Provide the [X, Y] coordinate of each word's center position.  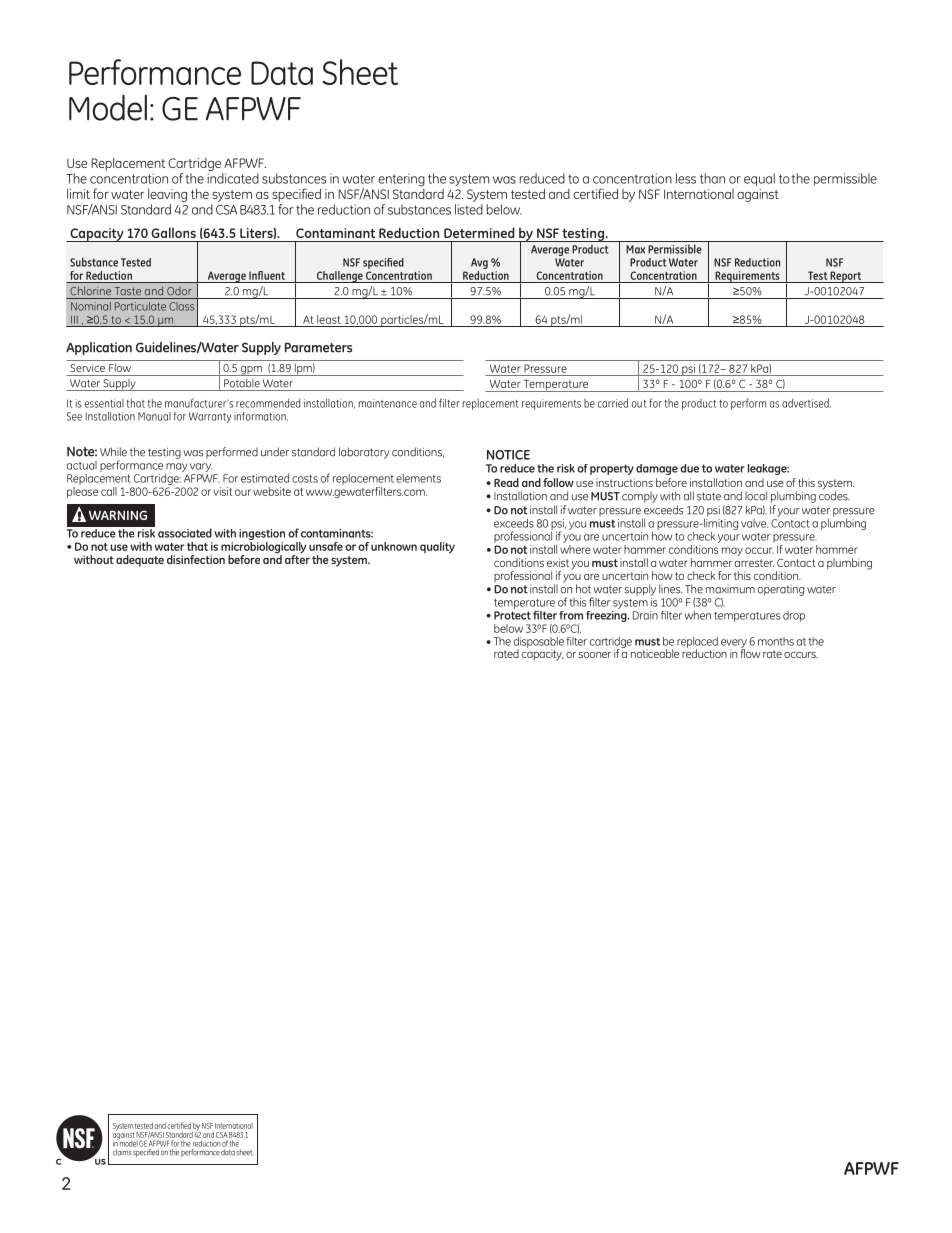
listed [469, 208]
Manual [154, 416]
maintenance [388, 403]
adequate [140, 561]
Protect [512, 615]
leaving [167, 195]
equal [759, 179]
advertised [806, 403]
